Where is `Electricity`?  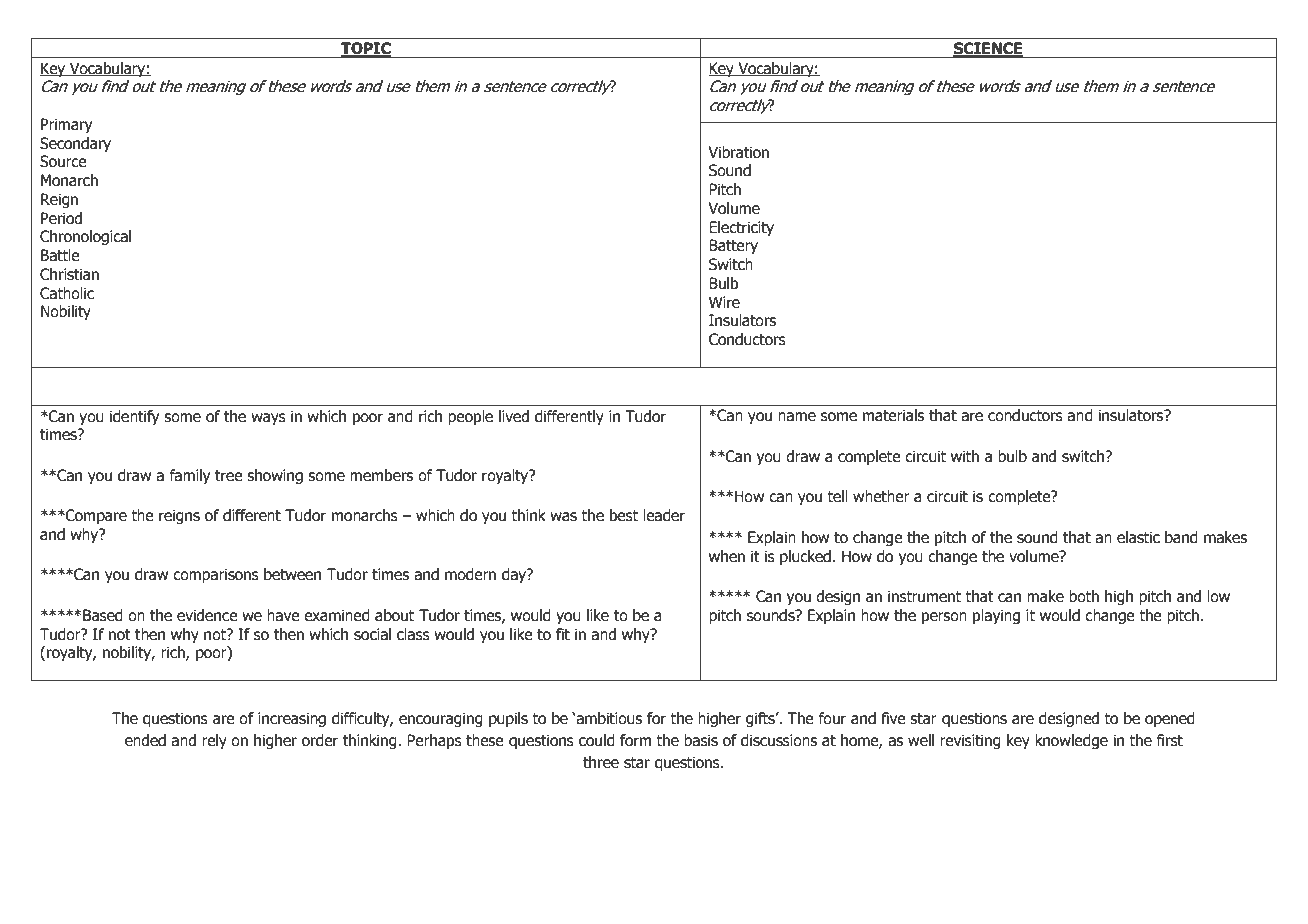
Electricity is located at coordinates (741, 228).
